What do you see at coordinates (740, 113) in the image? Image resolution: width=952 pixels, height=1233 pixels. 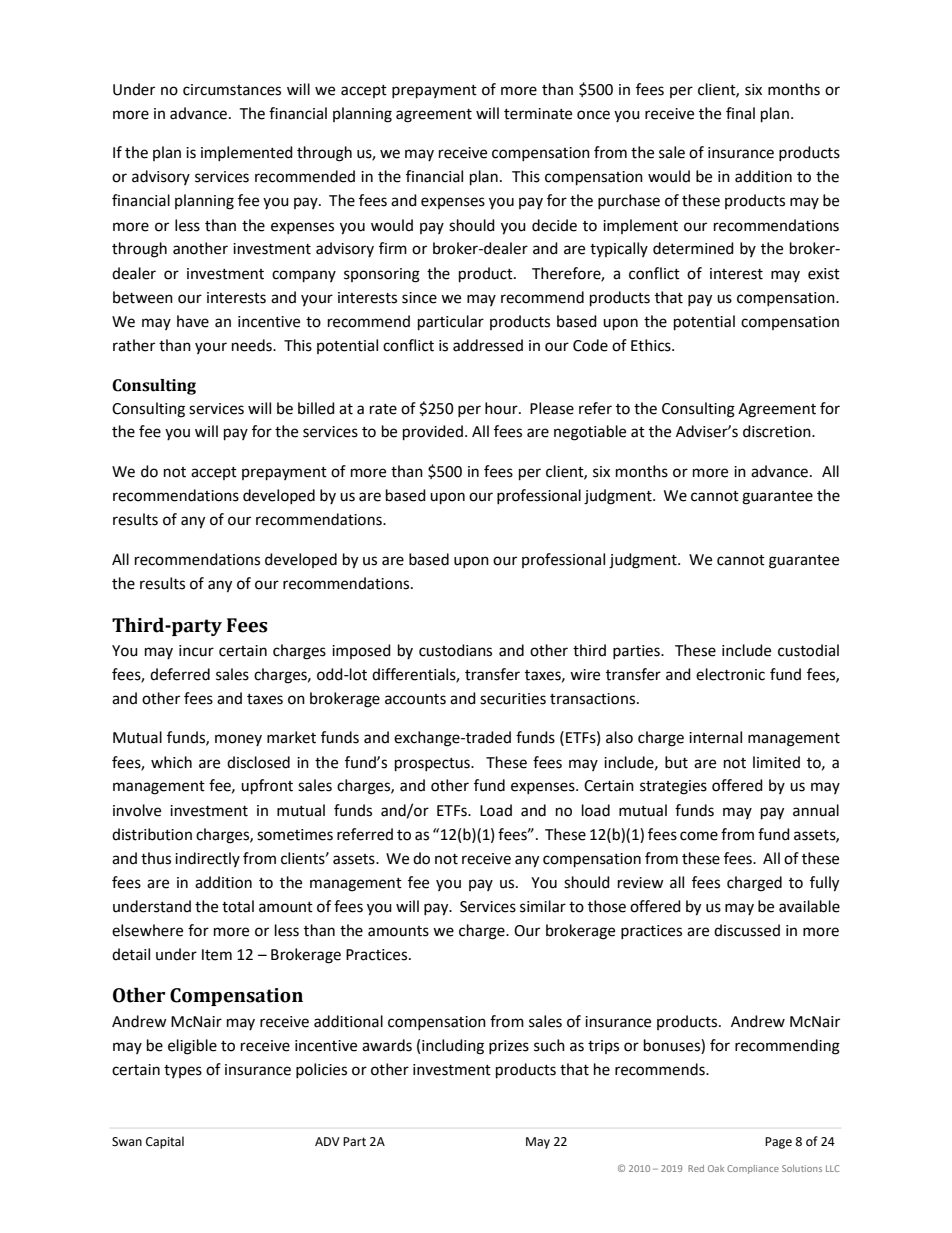 I see `final` at bounding box center [740, 113].
